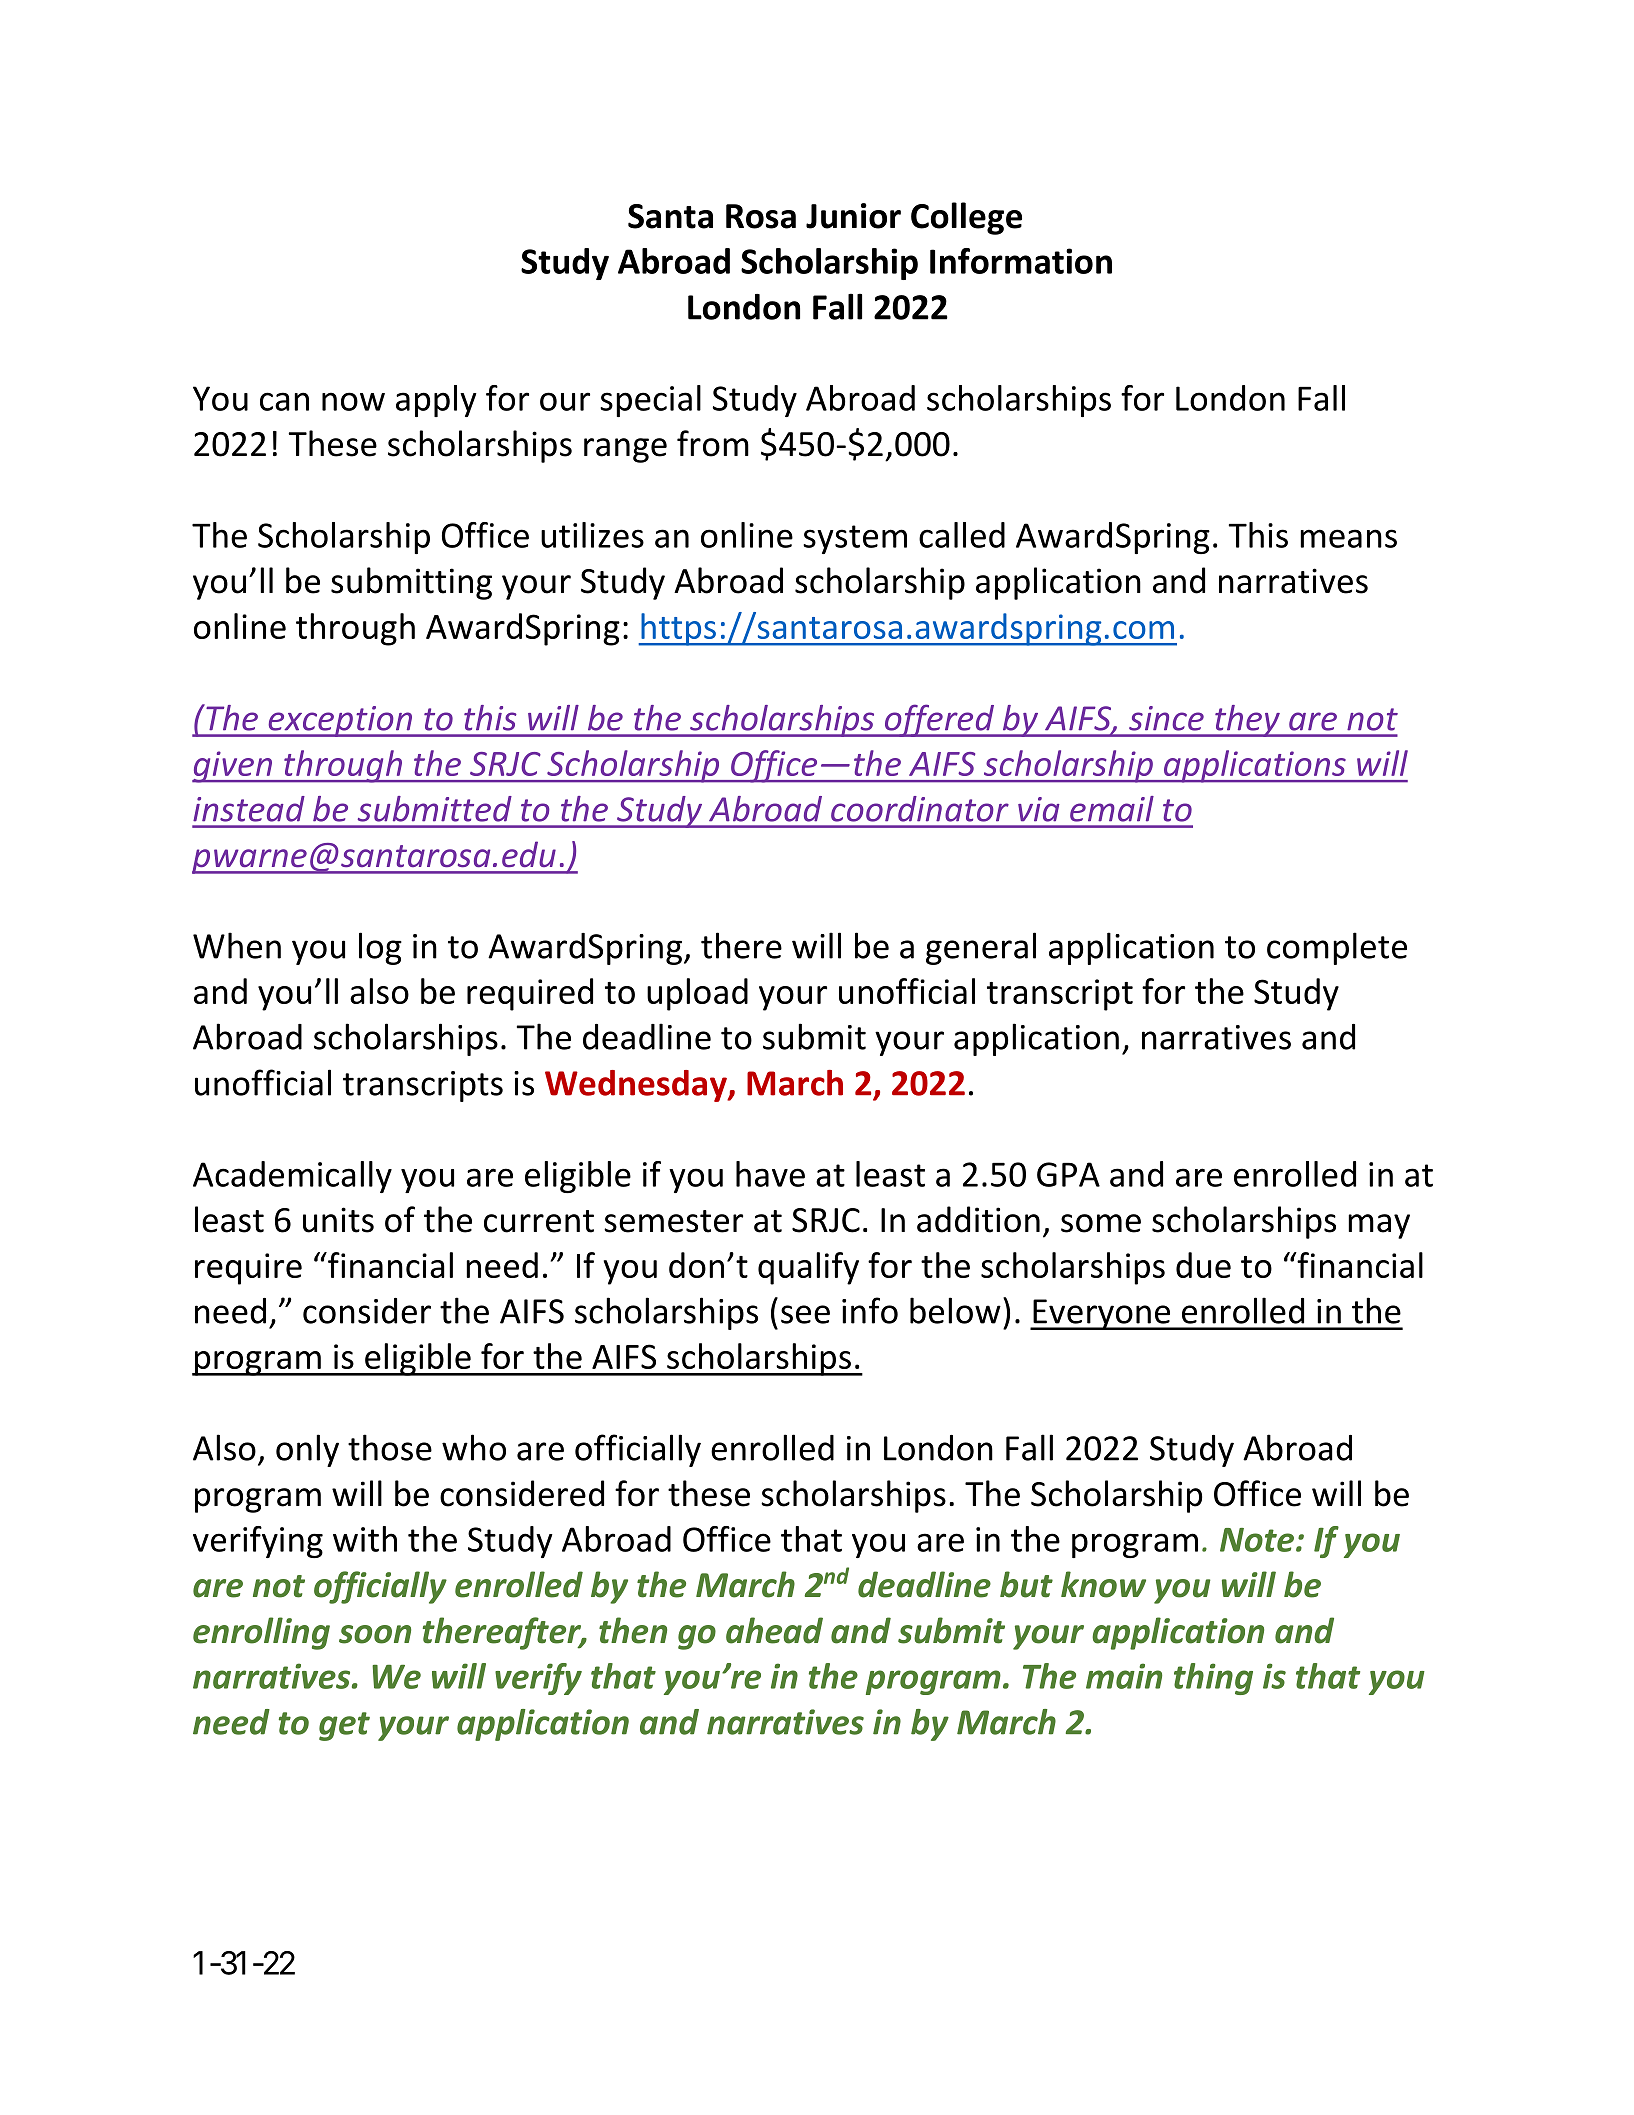  What do you see at coordinates (774, 1630) in the screenshot?
I see `ahead` at bounding box center [774, 1630].
